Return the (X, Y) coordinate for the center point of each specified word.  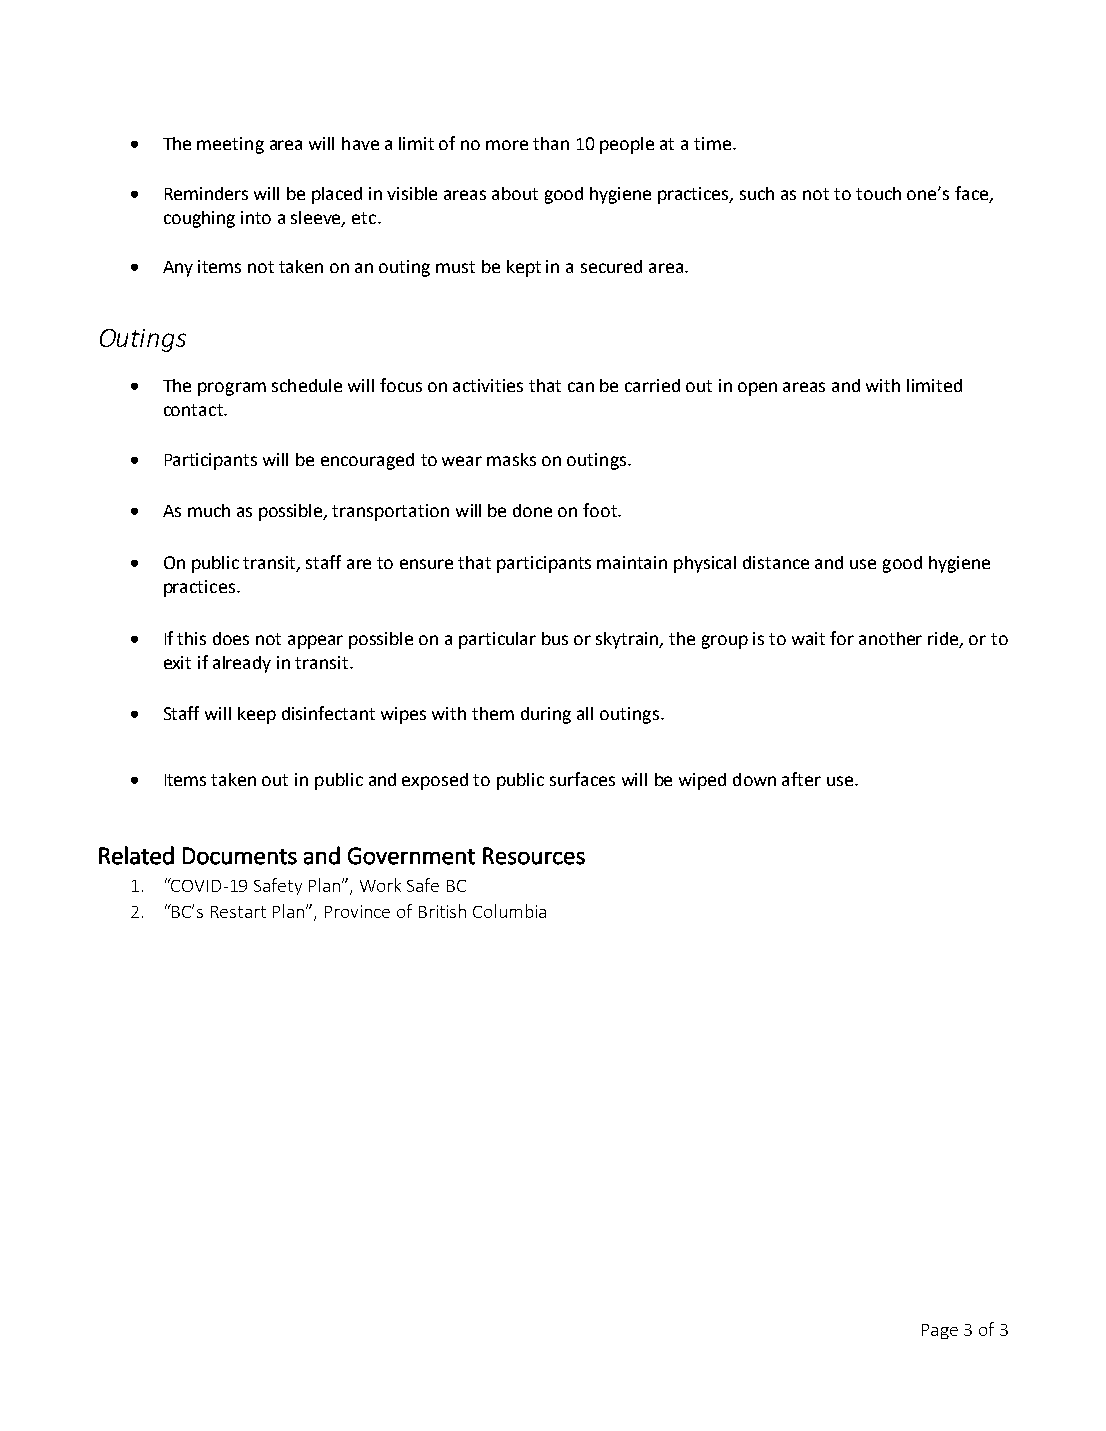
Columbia (509, 911)
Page (940, 1331)
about (515, 193)
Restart (238, 912)
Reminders (206, 193)
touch (878, 193)
